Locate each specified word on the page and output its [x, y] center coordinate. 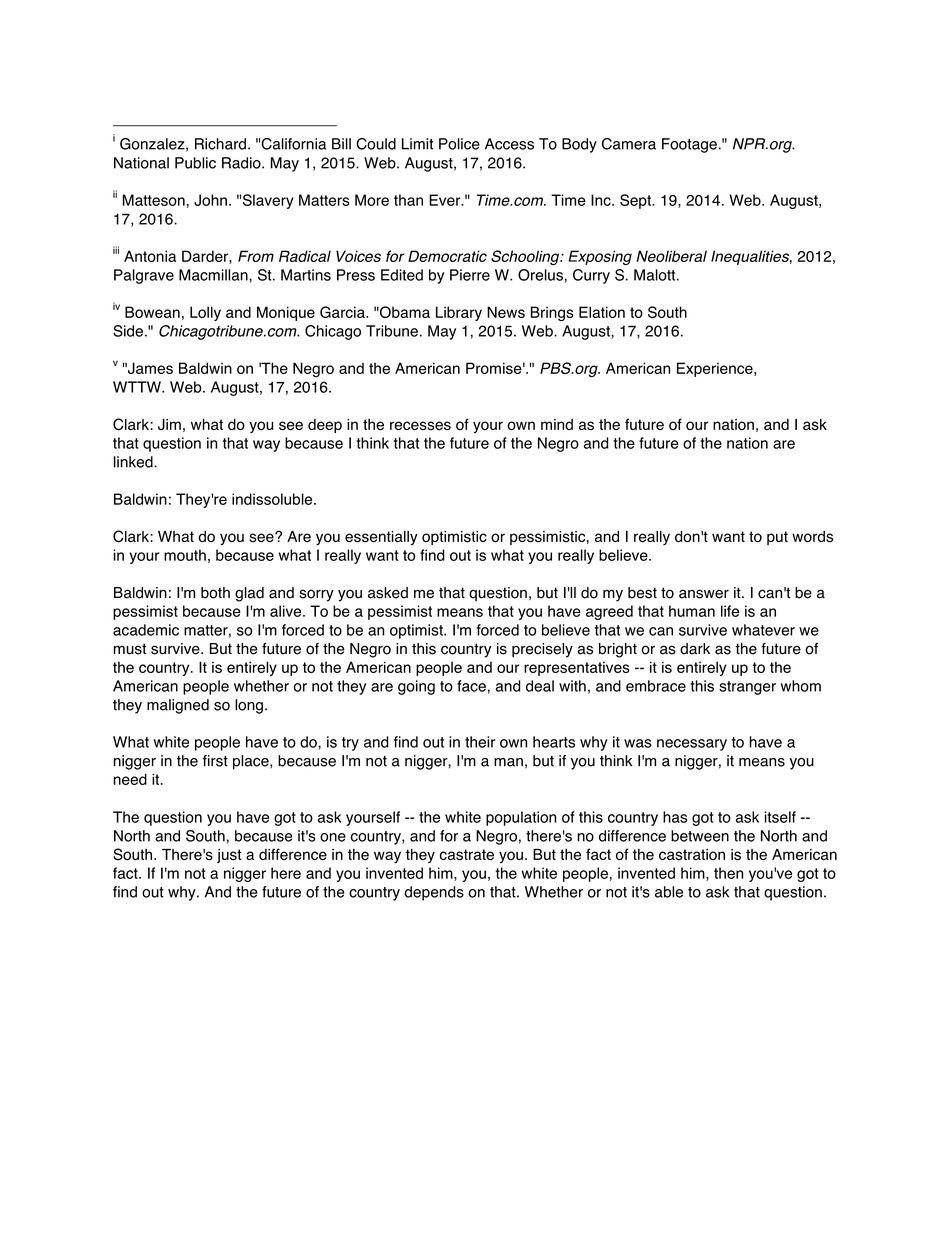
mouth [185, 555]
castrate [466, 855]
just [229, 856]
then [728, 873]
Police [459, 144]
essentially [381, 538]
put [777, 538]
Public [195, 163]
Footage [689, 145]
